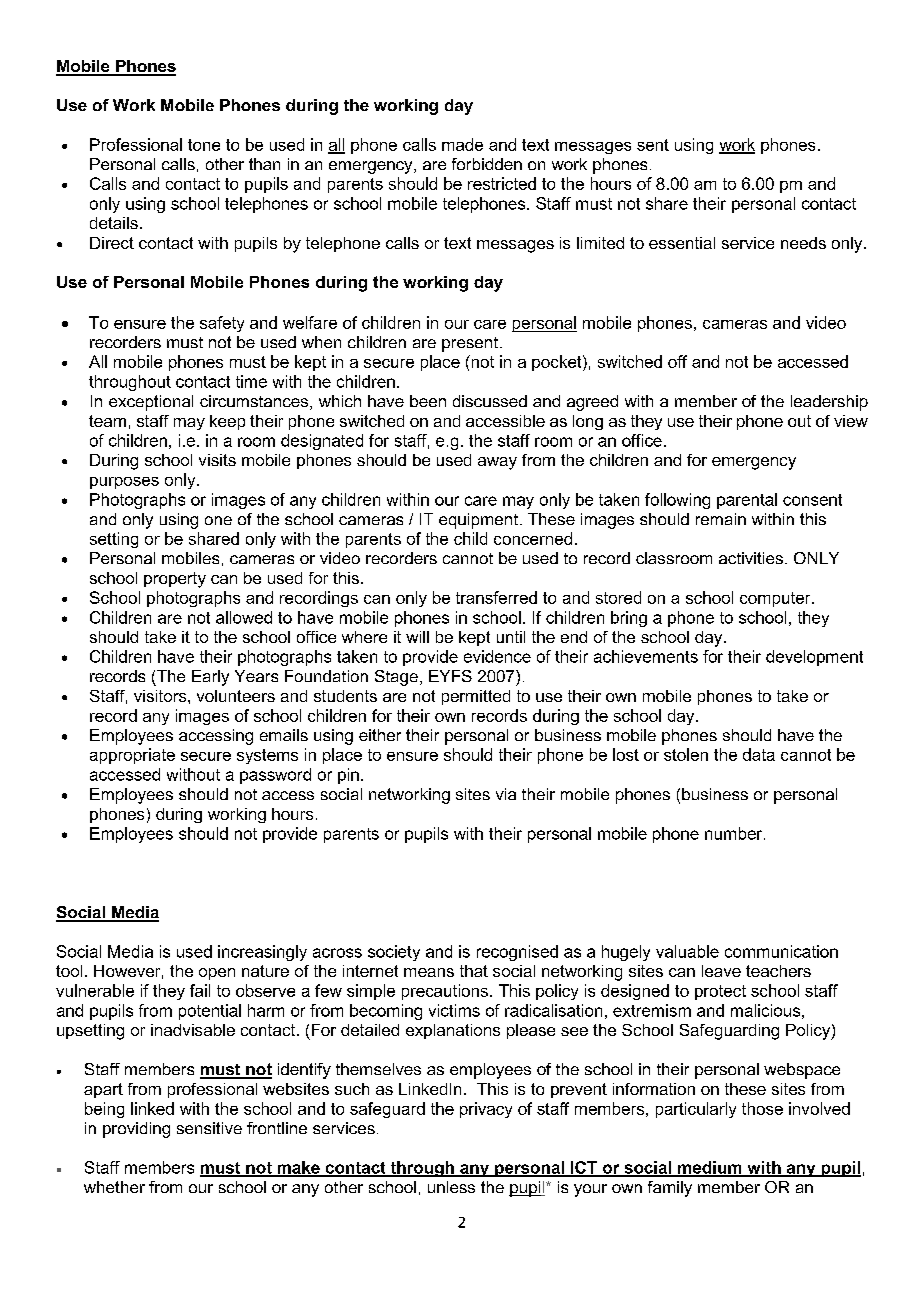 Image resolution: width=924 pixels, height=1308 pixels. I want to click on leadership, so click(829, 403).
